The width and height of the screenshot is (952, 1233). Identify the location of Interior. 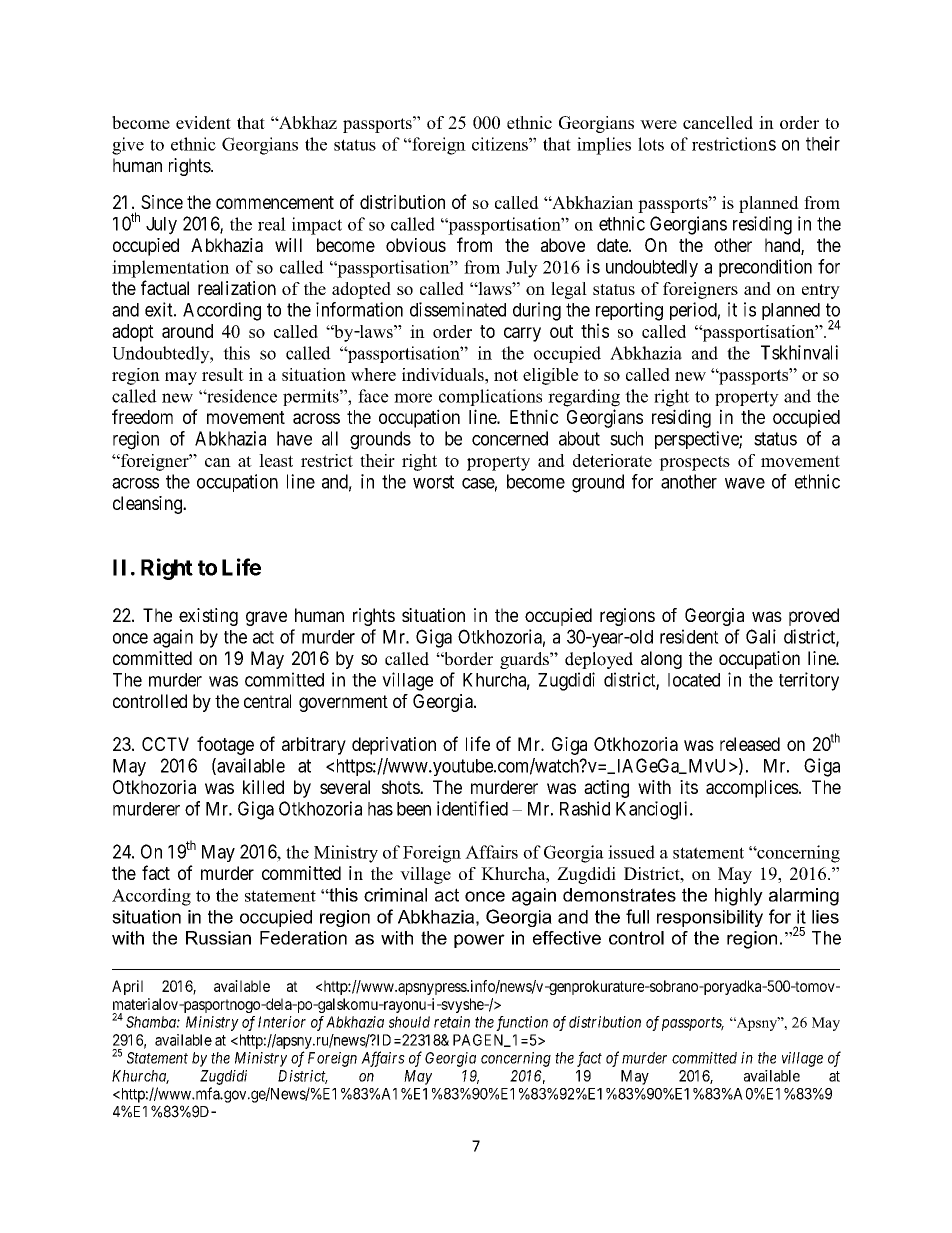
(282, 1022).
